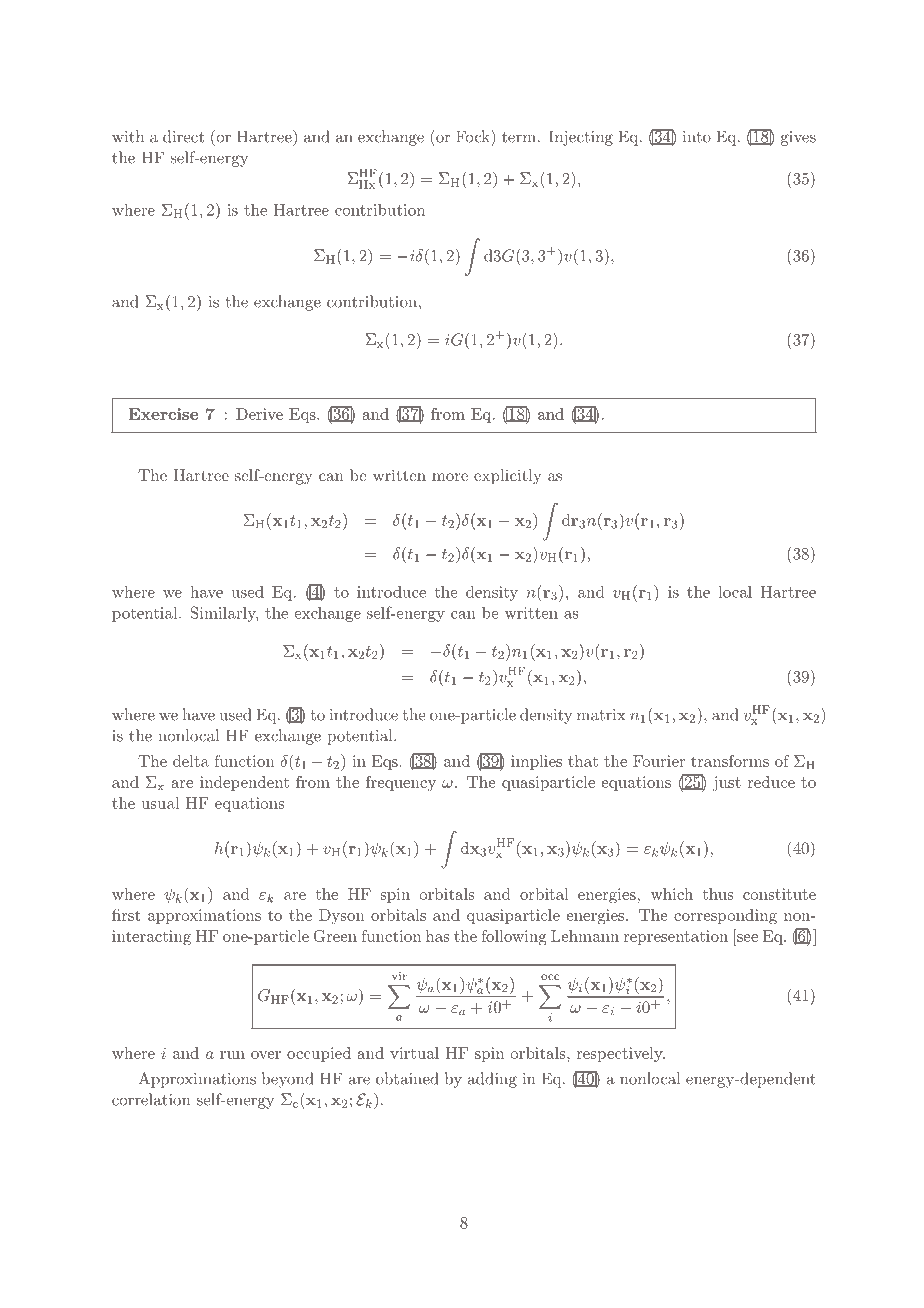 The image size is (924, 1308). I want to click on term, so click(519, 137).
